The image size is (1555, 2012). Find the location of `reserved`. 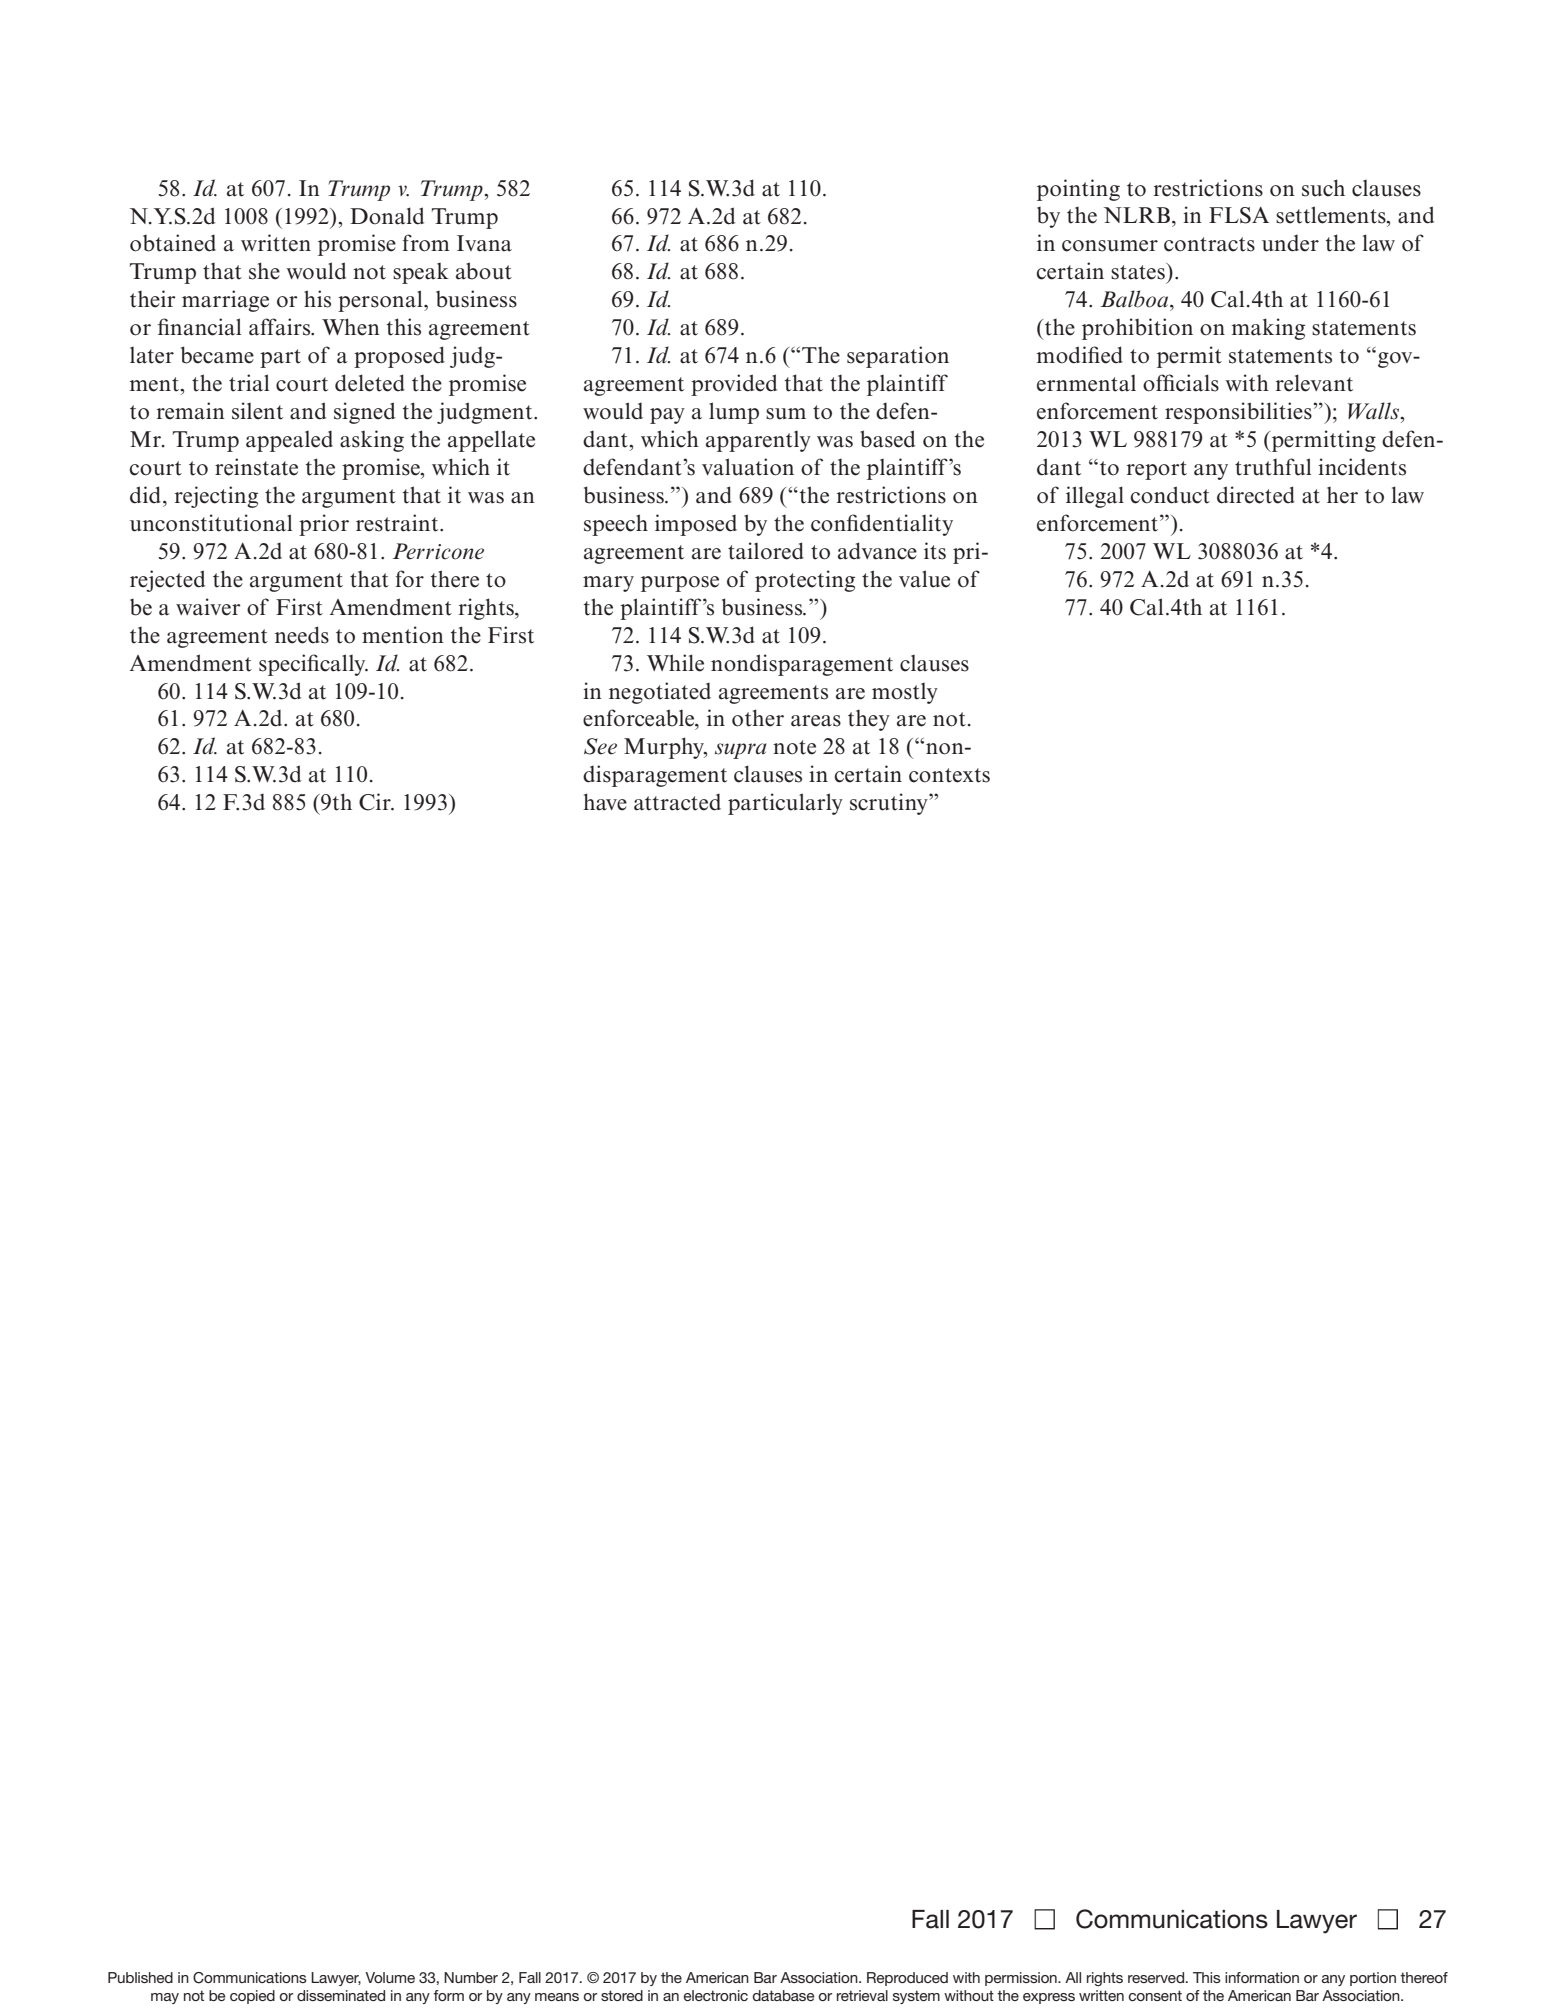

reserved is located at coordinates (1156, 1977).
